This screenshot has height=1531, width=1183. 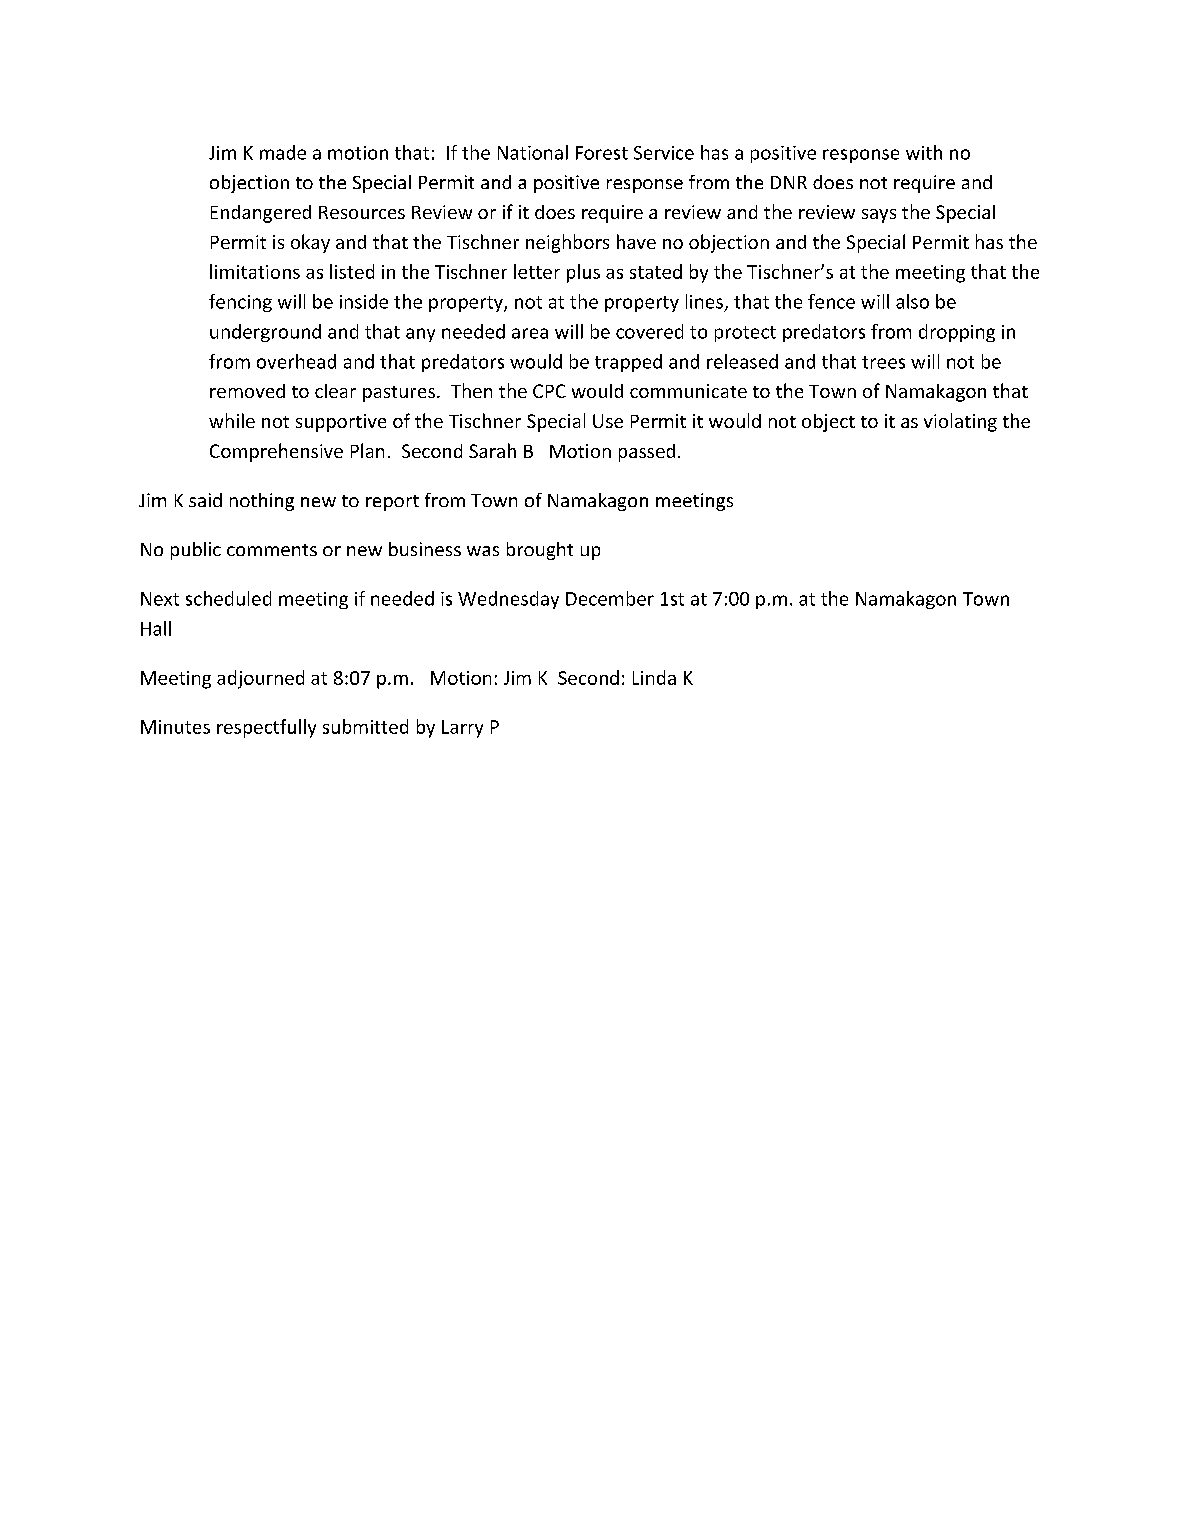 What do you see at coordinates (533, 152) in the screenshot?
I see `National` at bounding box center [533, 152].
